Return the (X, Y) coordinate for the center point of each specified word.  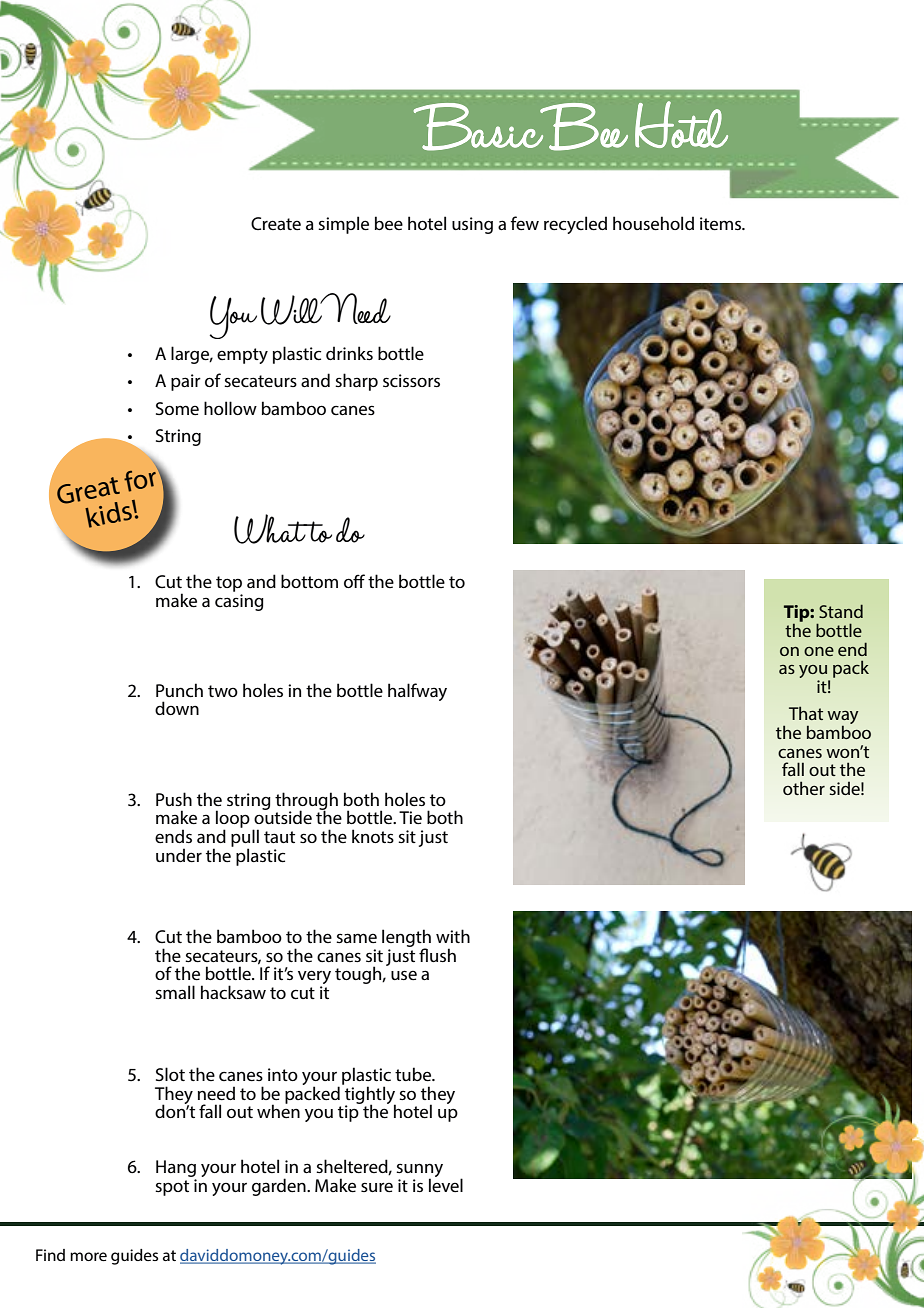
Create (276, 224)
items (722, 223)
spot (172, 1188)
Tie (410, 817)
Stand (841, 611)
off (354, 581)
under (179, 855)
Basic (480, 127)
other (804, 788)
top (229, 584)
